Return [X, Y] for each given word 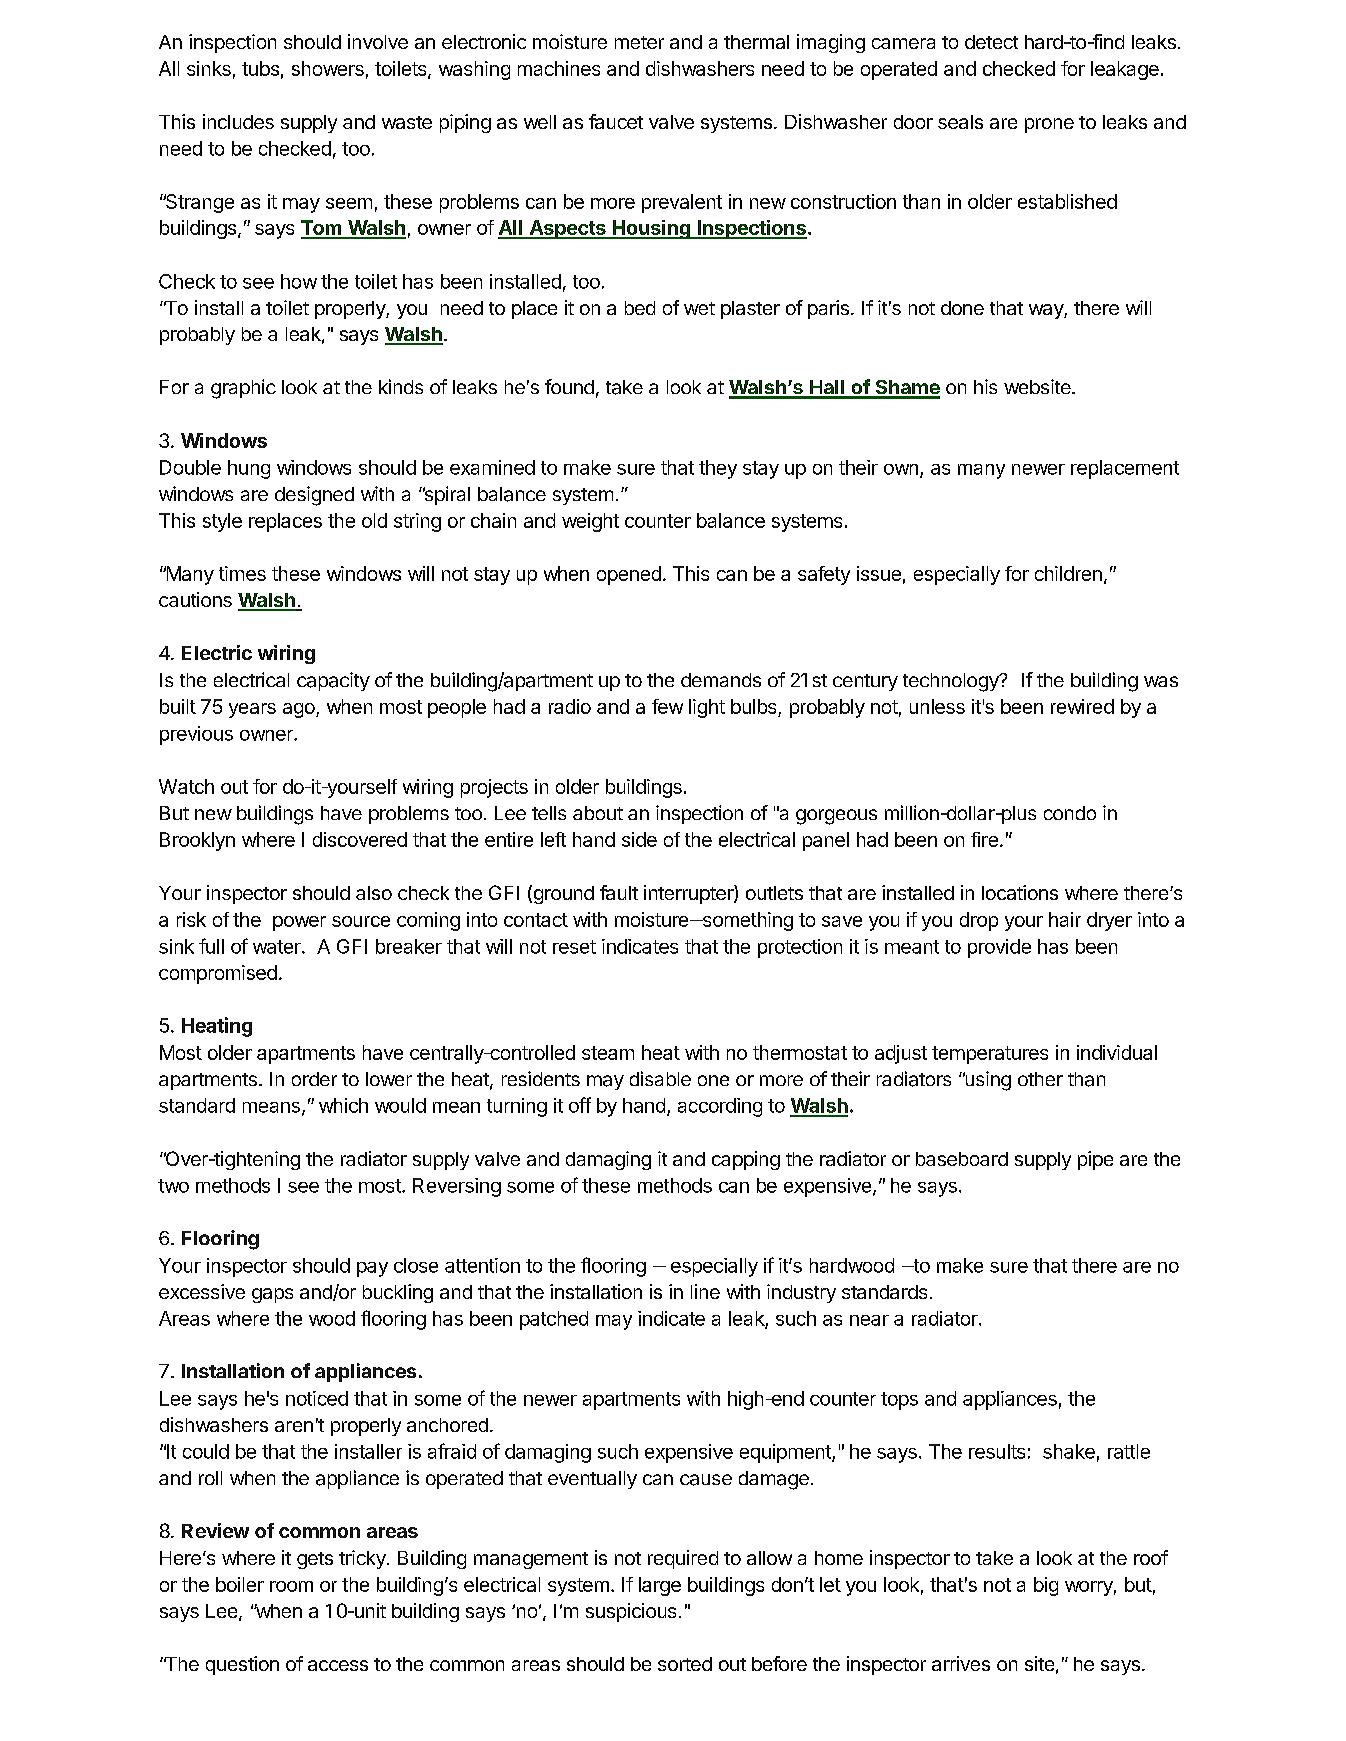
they [718, 469]
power [299, 923]
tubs [260, 68]
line [705, 1291]
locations [1020, 892]
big [1046, 1586]
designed [314, 496]
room [291, 1586]
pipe [1095, 1160]
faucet [616, 121]
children [1068, 573]
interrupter [689, 894]
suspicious [631, 1612]
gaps [272, 1295]
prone [1049, 125]
